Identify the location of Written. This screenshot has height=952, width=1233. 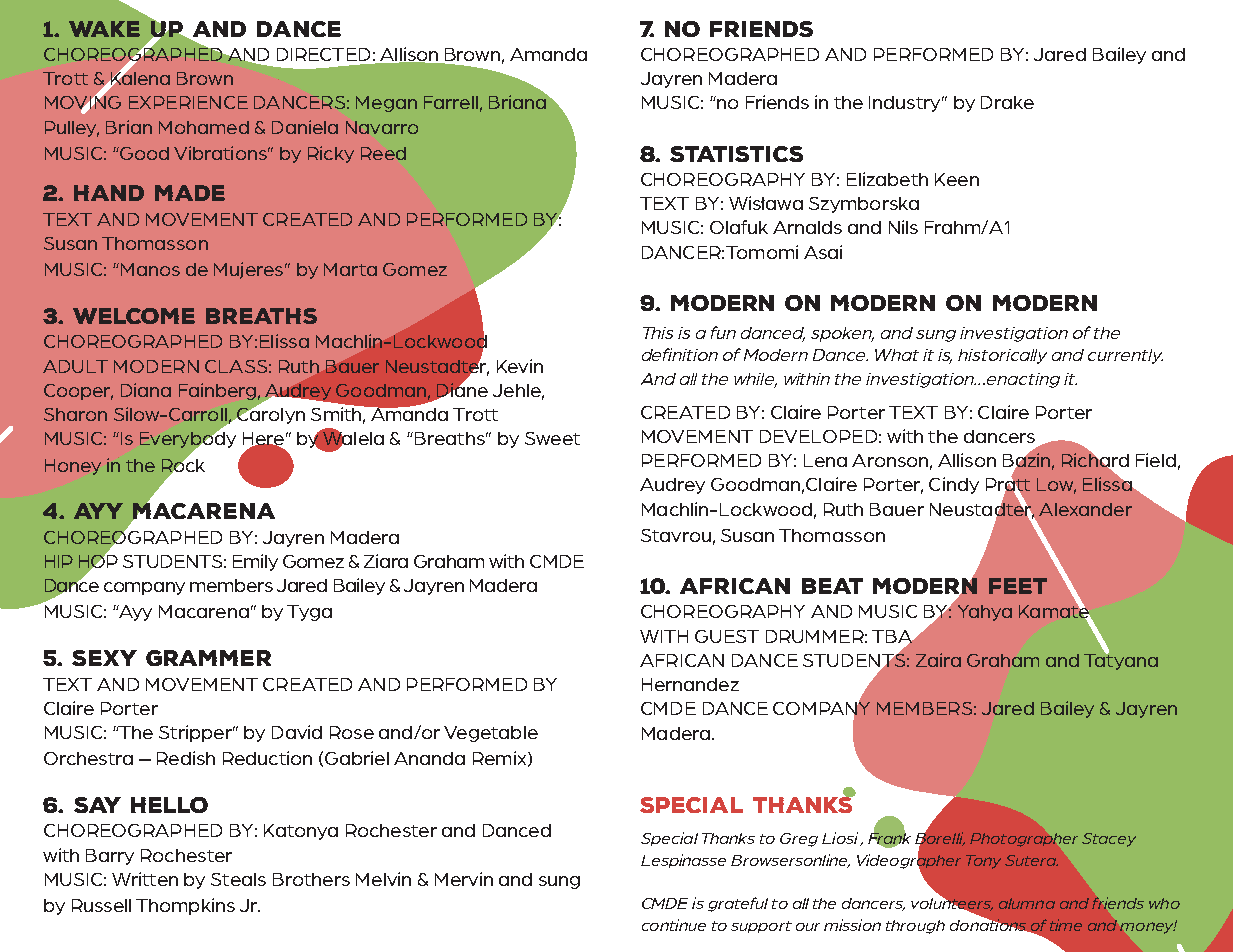
(145, 879).
